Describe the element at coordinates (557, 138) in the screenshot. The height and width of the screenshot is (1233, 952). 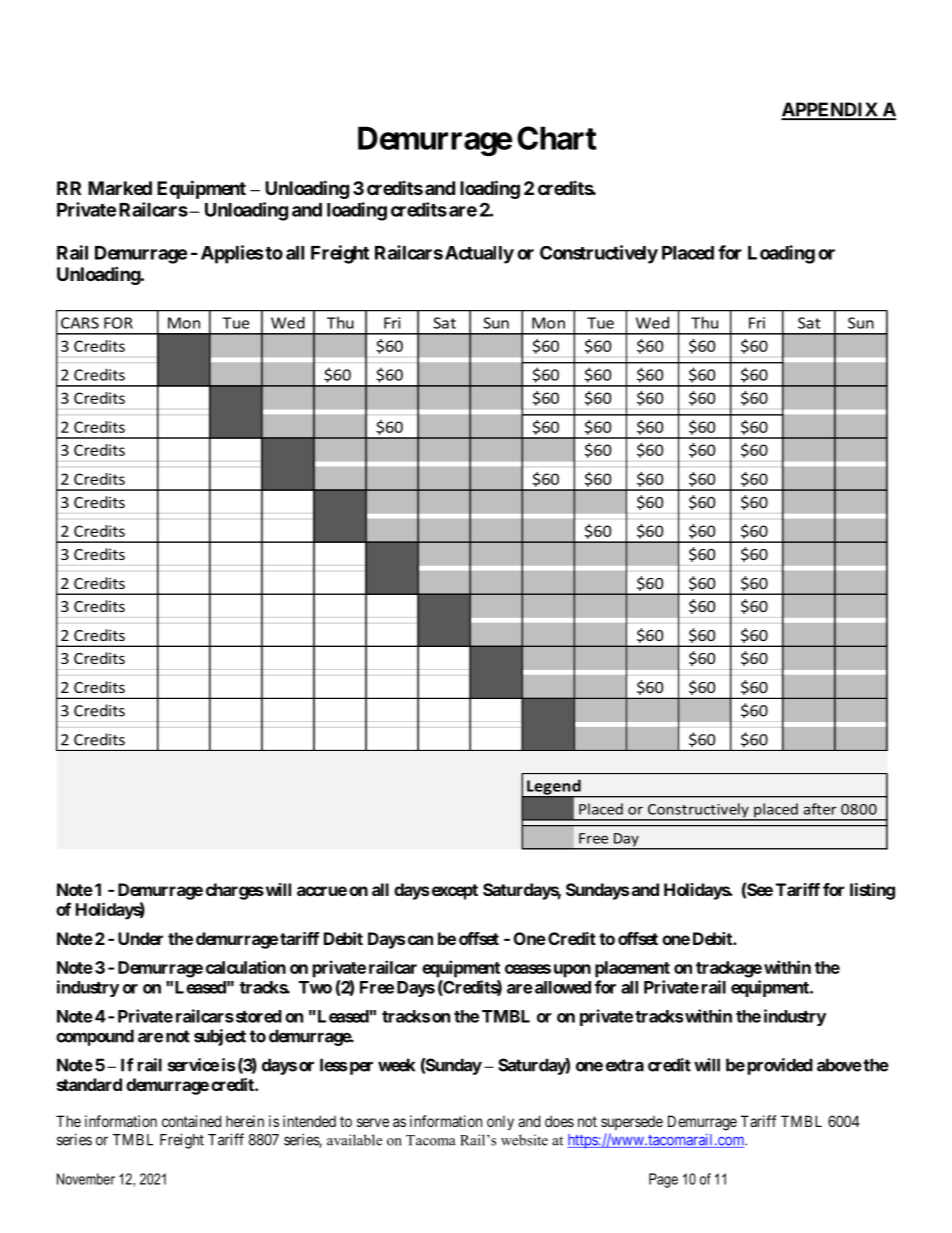
I see `Chart` at that location.
